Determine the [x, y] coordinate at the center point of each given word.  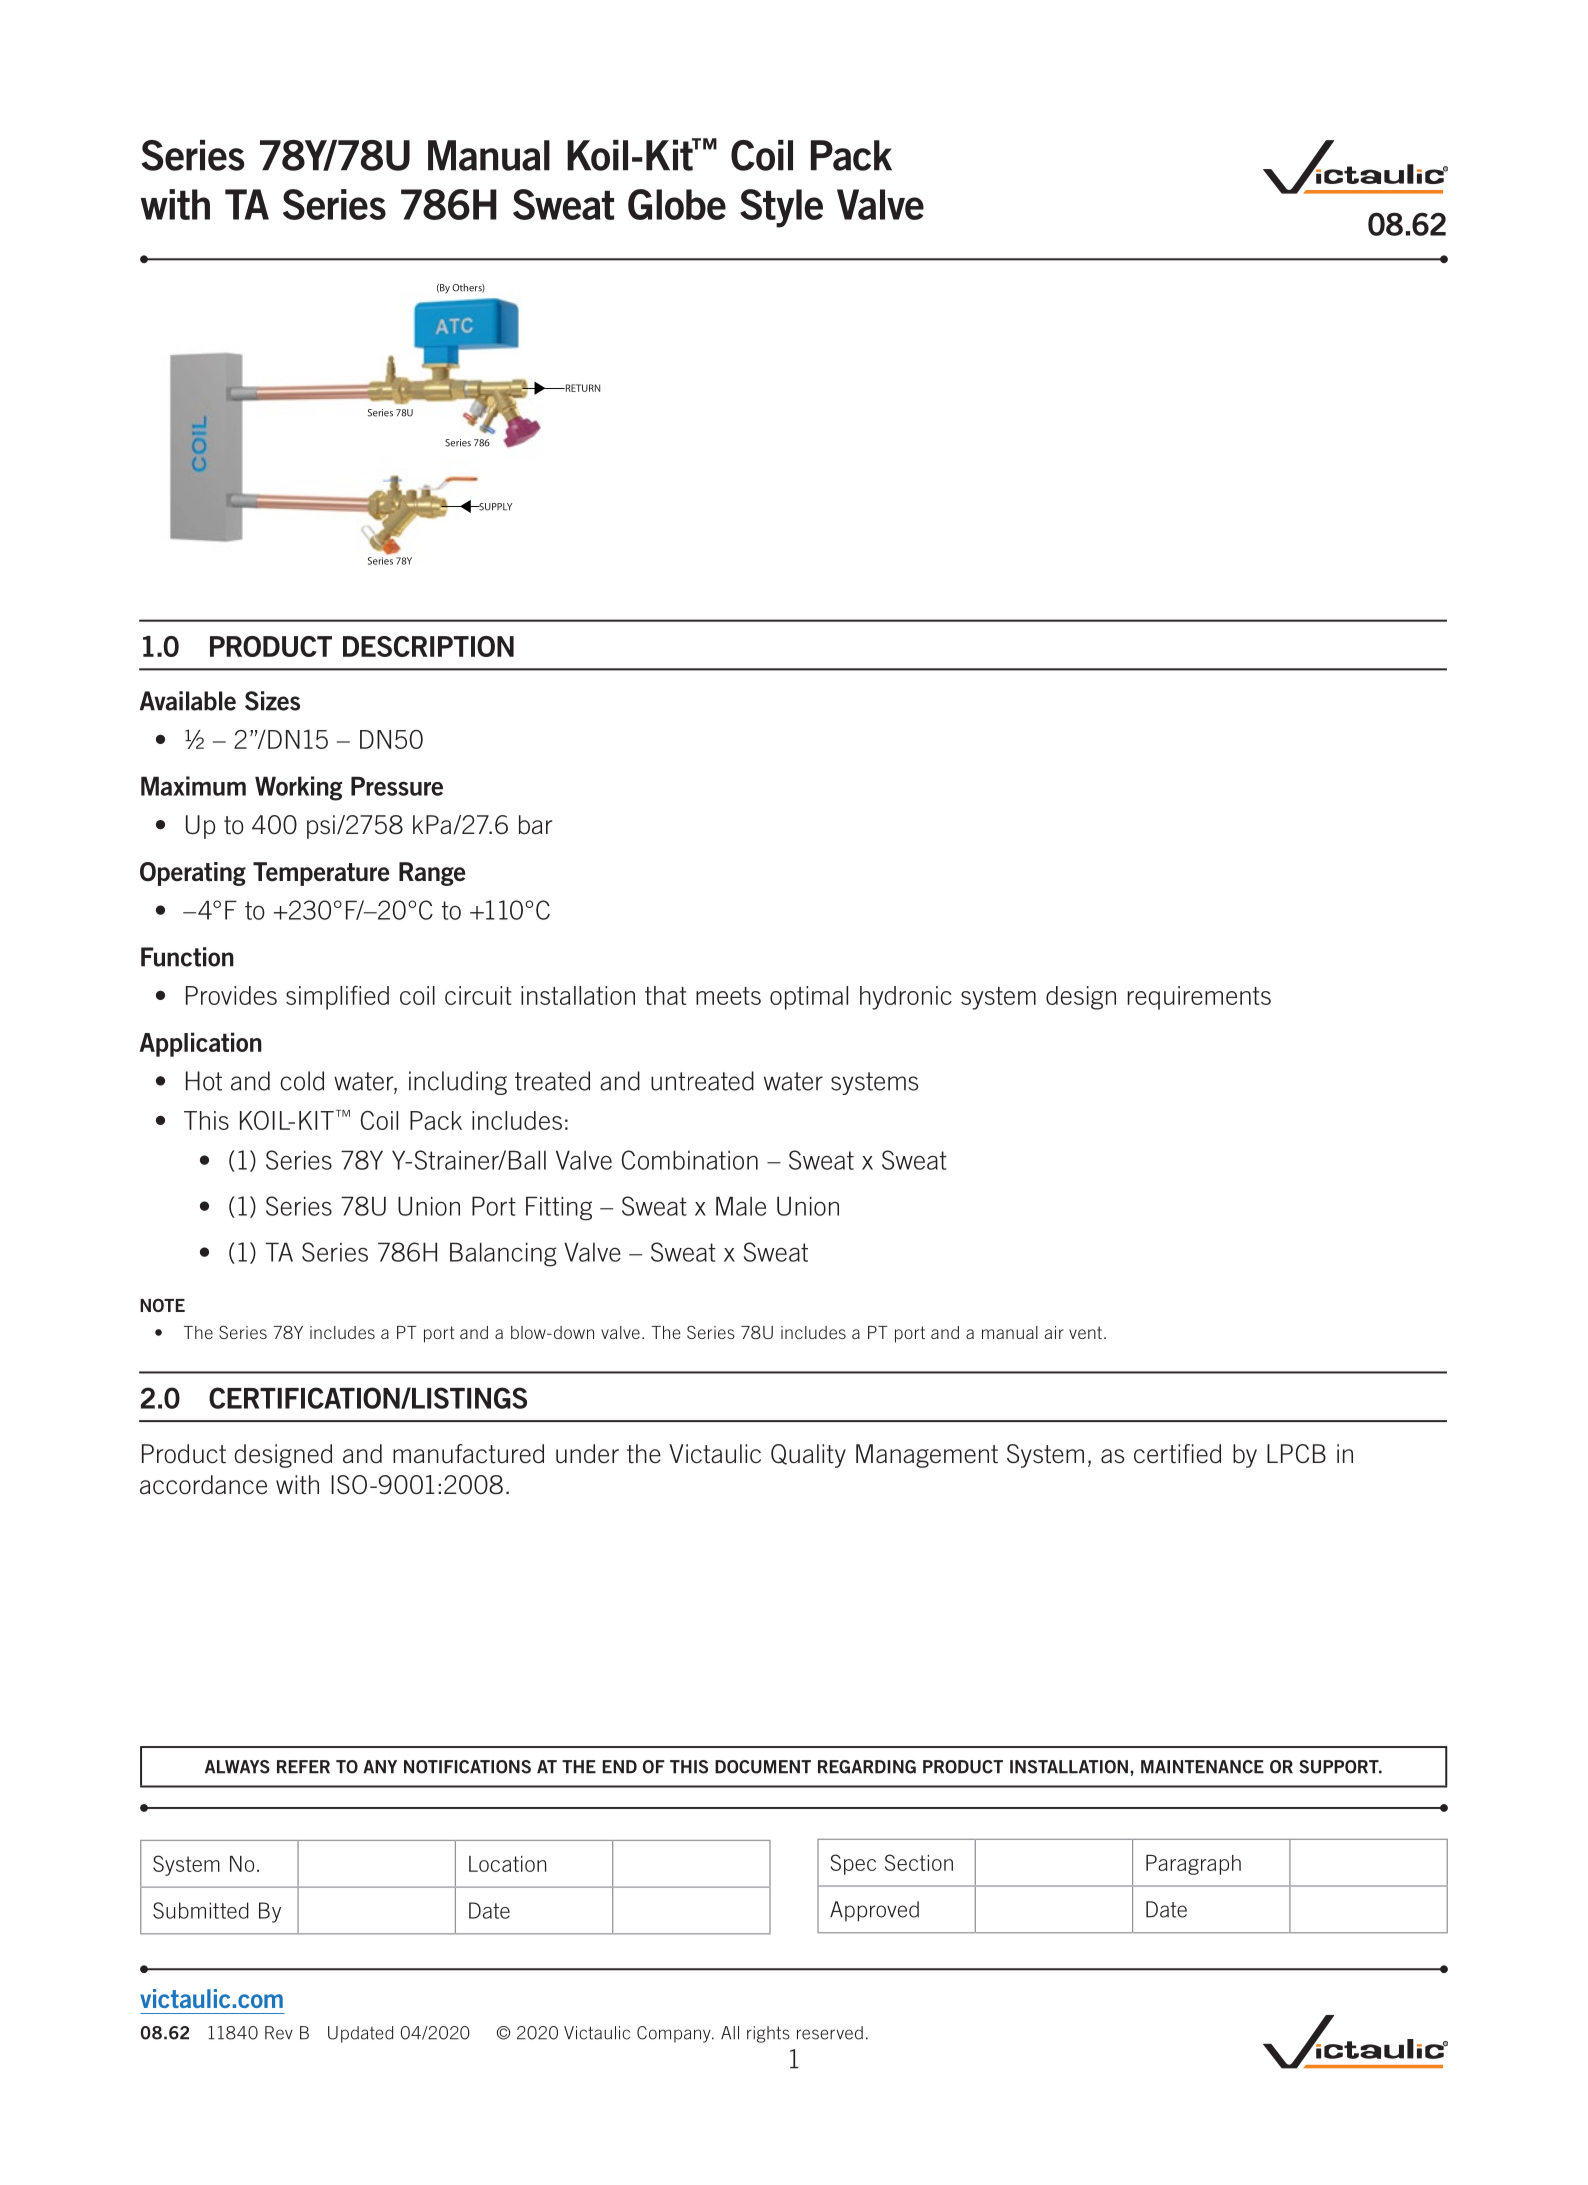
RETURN [581, 388]
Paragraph [1193, 1865]
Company [675, 2034]
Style [781, 208]
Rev [279, 2033]
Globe [677, 204]
